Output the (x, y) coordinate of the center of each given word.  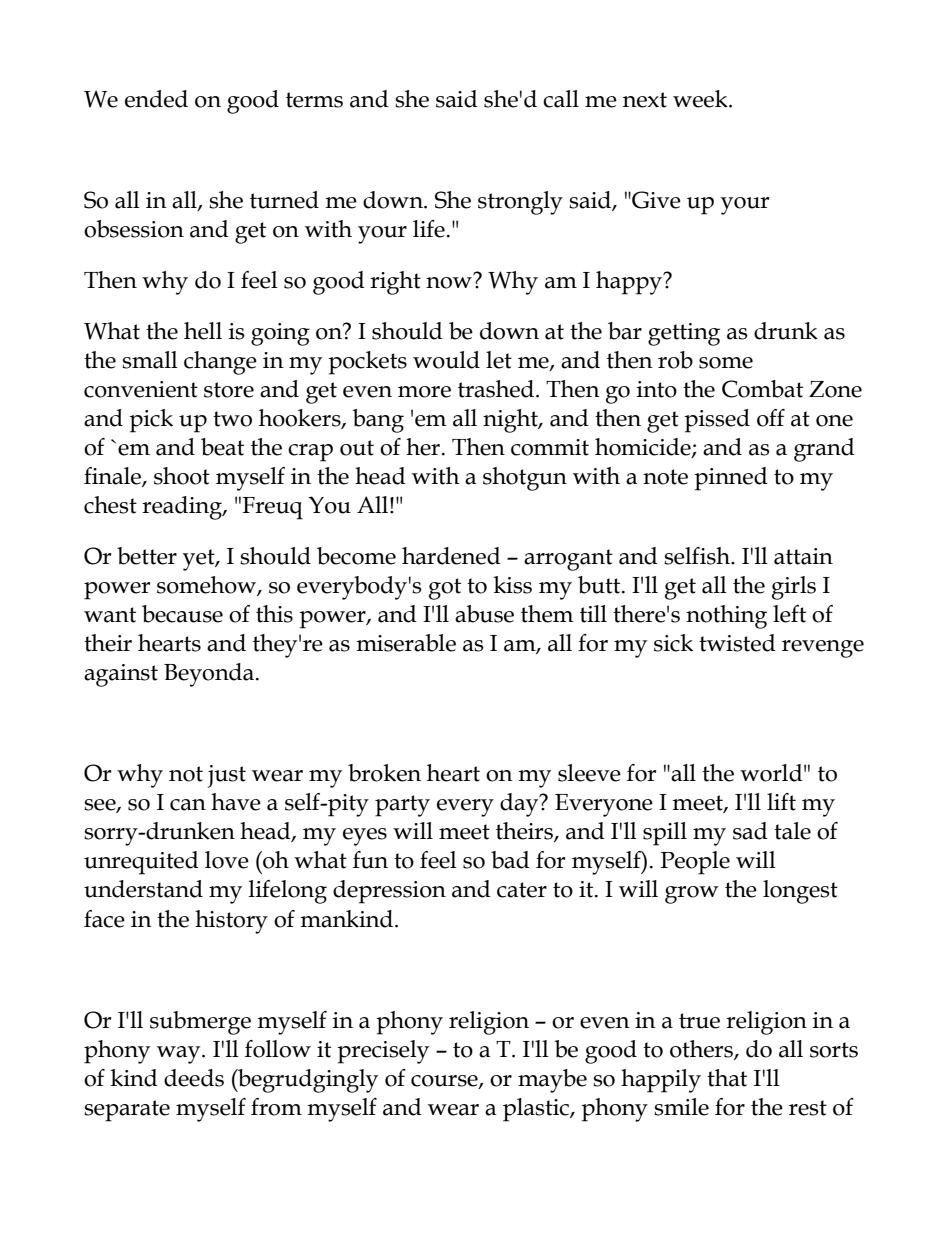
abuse (484, 614)
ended (156, 99)
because (182, 614)
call (561, 99)
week (701, 99)
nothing (726, 617)
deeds (194, 1078)
